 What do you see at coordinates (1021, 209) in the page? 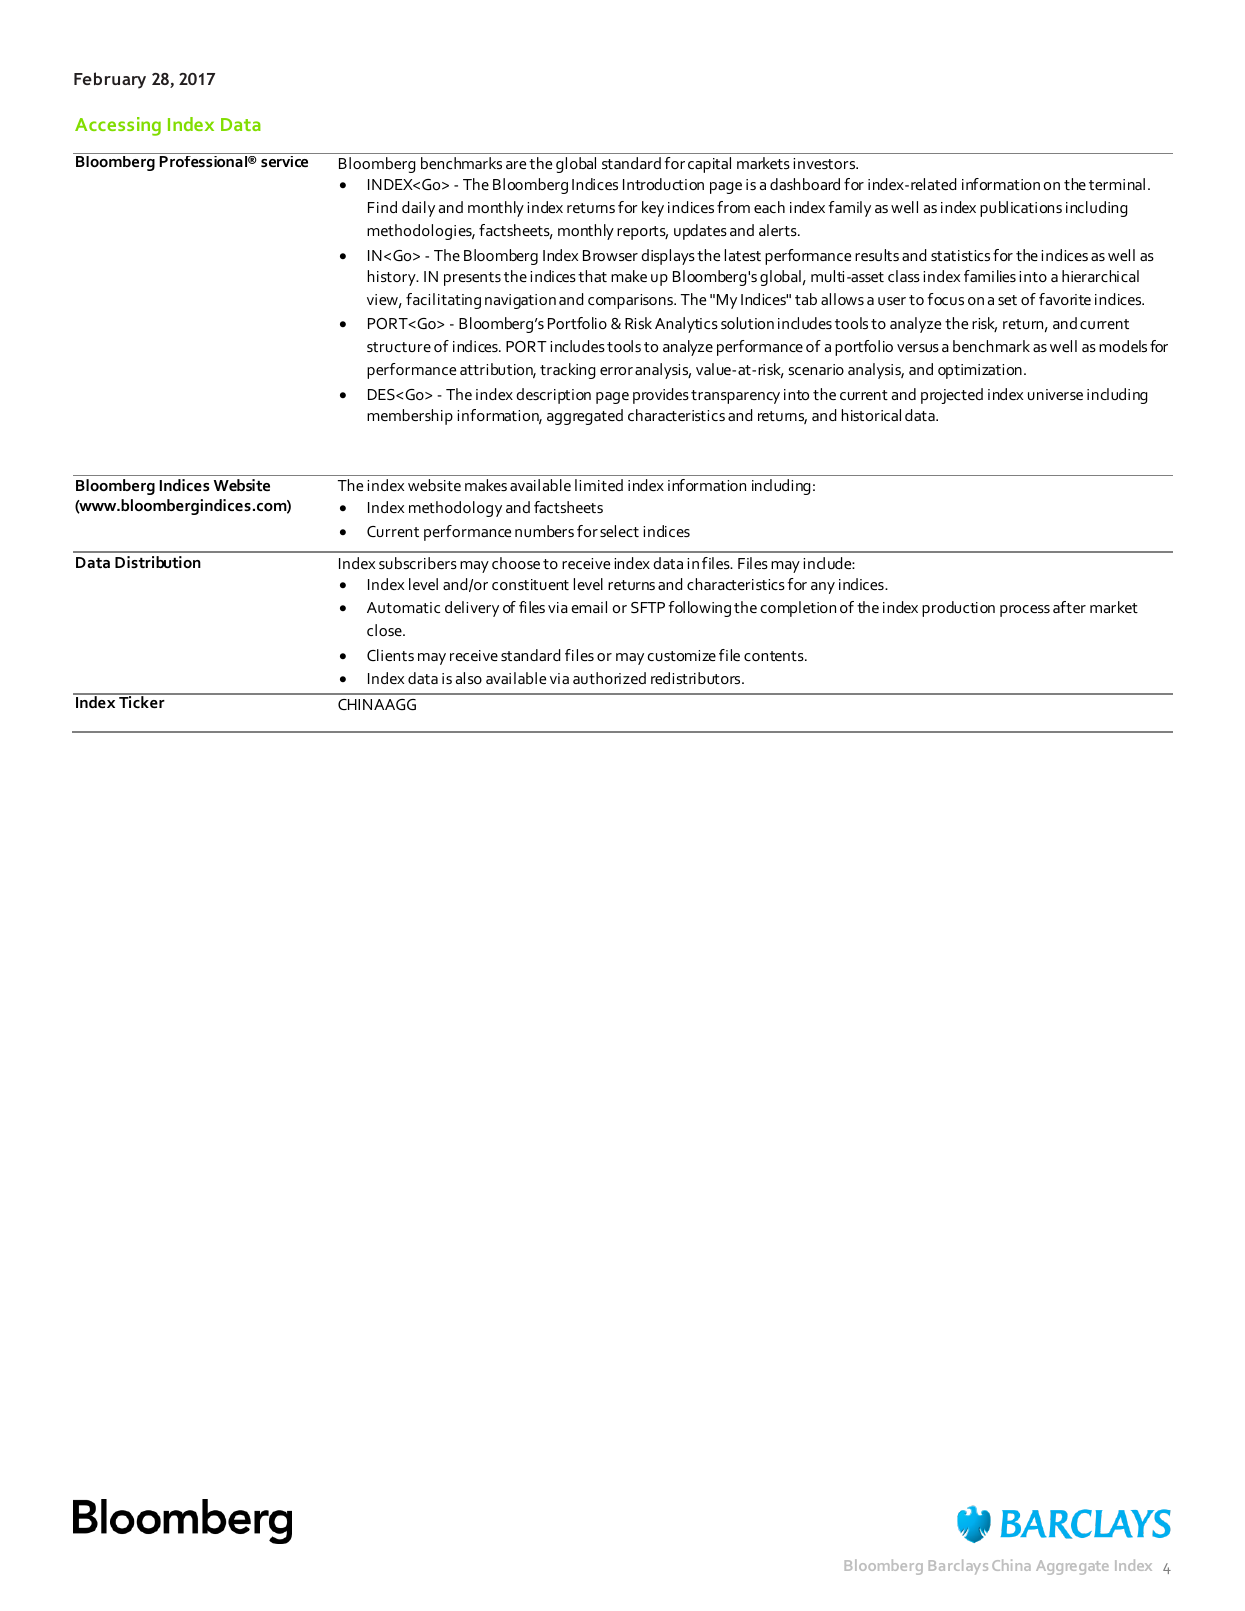
I see `publications` at bounding box center [1021, 209].
